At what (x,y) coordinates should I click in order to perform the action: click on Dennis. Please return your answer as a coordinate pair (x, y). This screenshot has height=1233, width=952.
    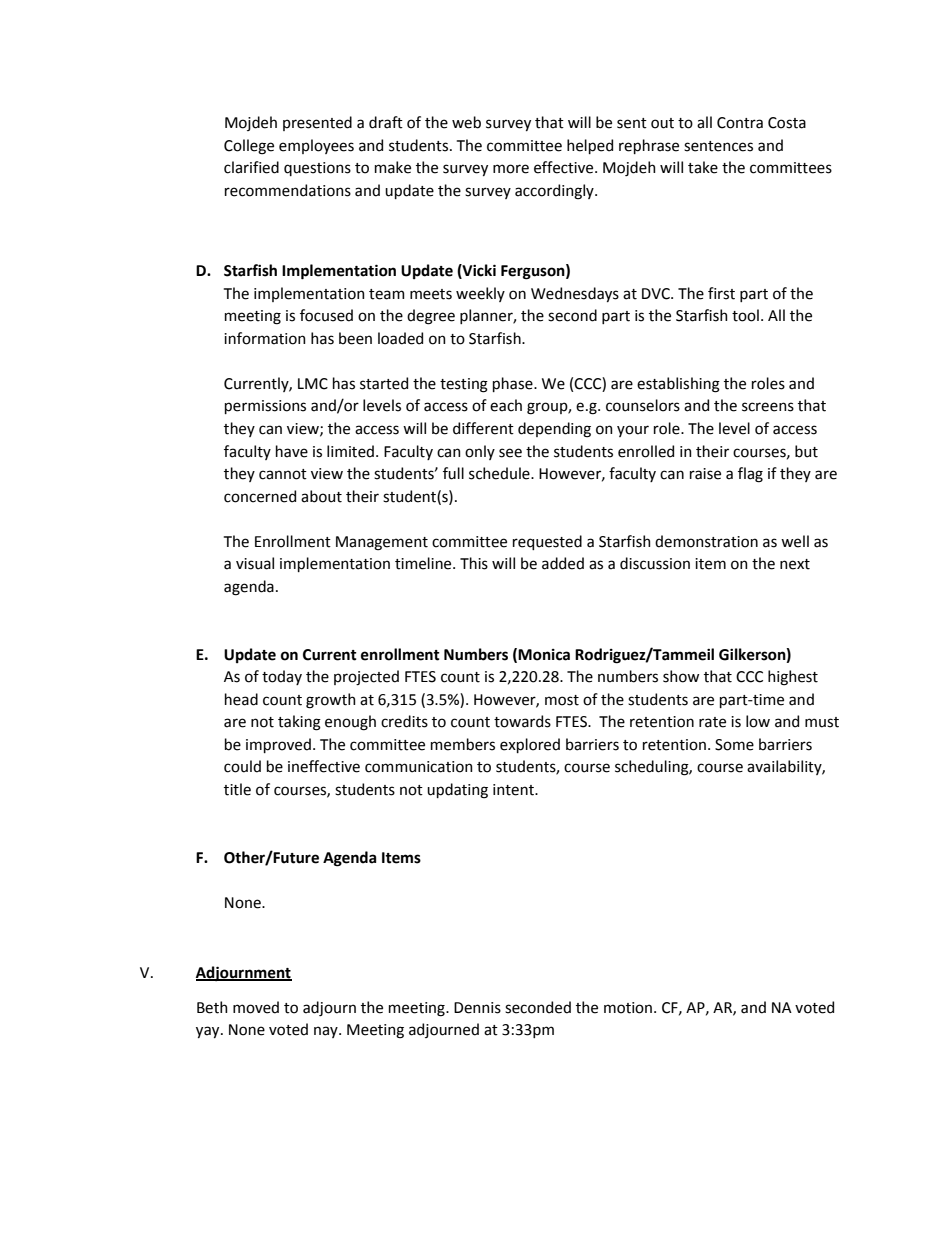
    Looking at the image, I should click on (477, 1008).
